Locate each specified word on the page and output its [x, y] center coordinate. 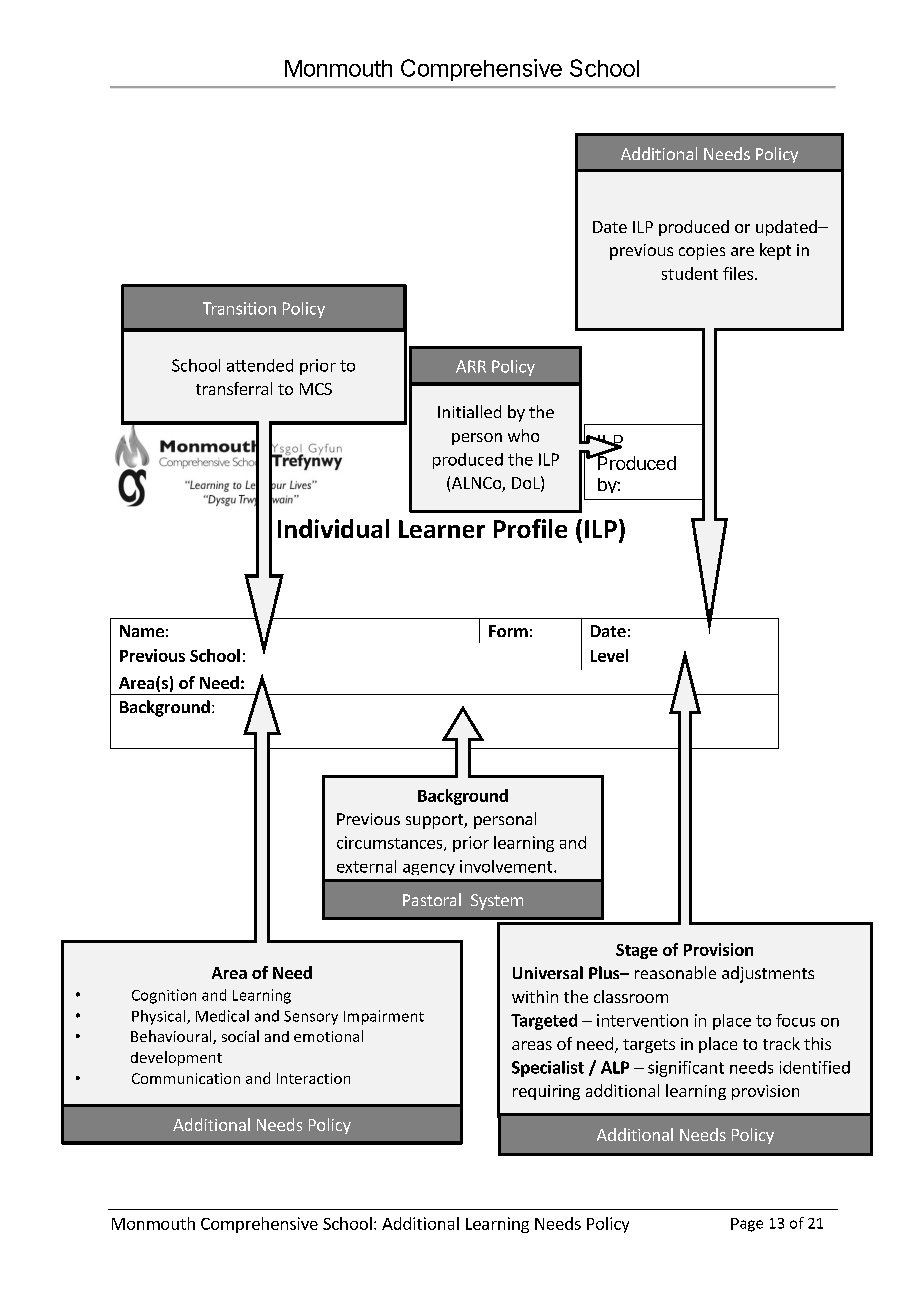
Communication [186, 1078]
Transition [239, 308]
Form [508, 631]
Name [142, 631]
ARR [471, 366]
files [738, 273]
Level [609, 655]
